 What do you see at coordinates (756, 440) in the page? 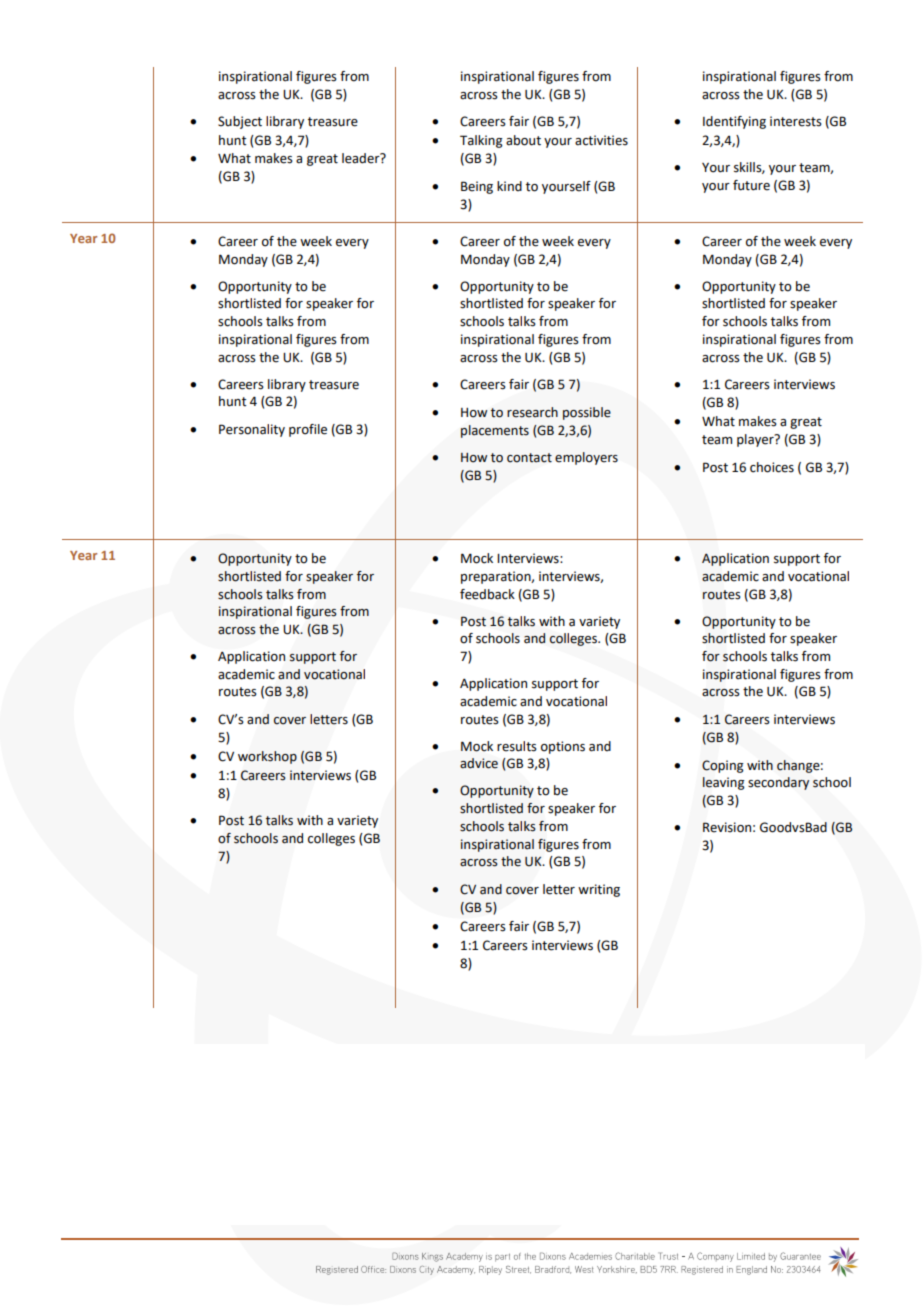
I see `player` at bounding box center [756, 440].
